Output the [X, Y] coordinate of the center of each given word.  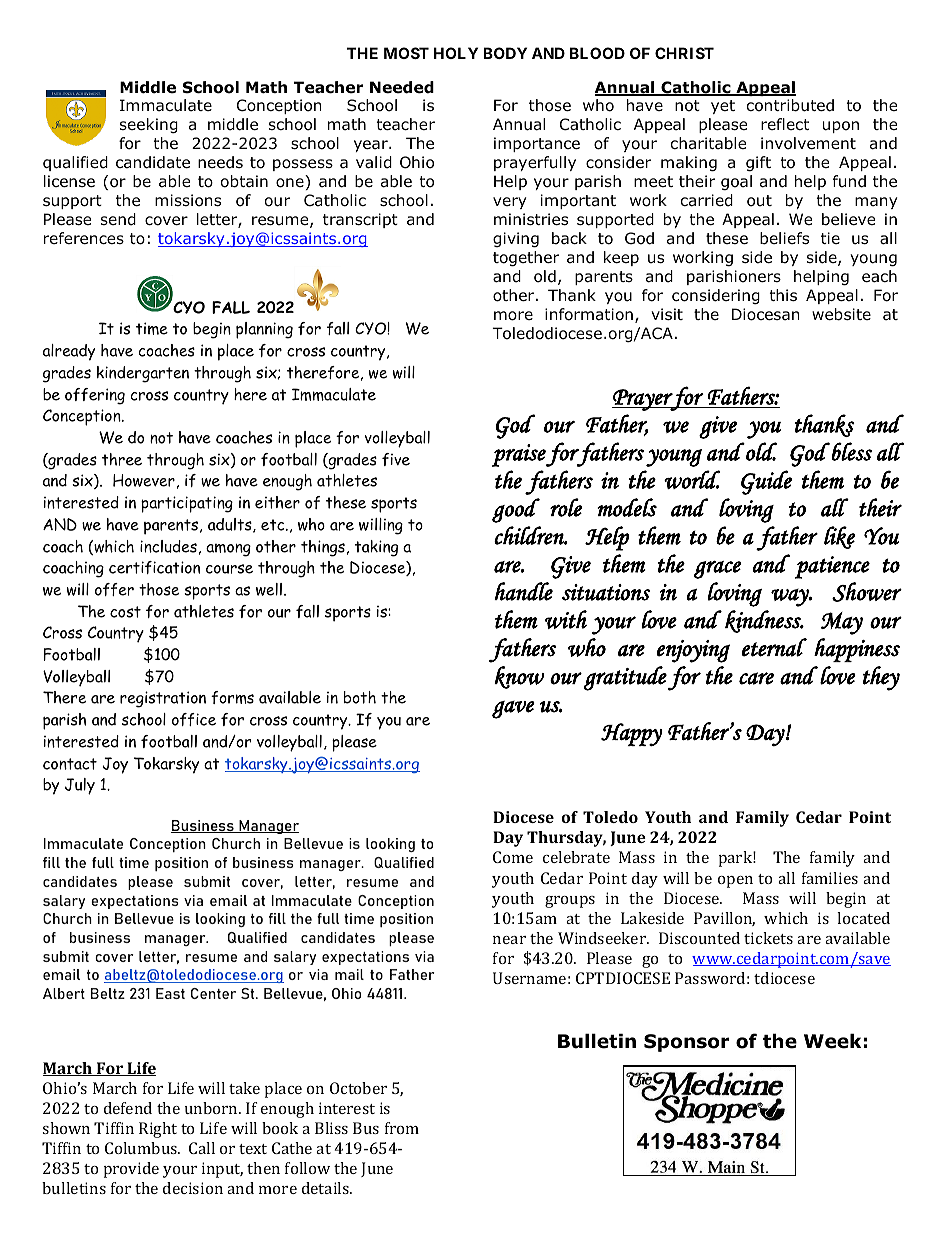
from [402, 1128]
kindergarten [143, 374]
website [841, 314]
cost [125, 612]
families [830, 878]
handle [523, 591]
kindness [764, 621]
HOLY [456, 53]
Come [513, 857]
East [170, 993]
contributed [790, 105]
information [589, 314]
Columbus [142, 1148]
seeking [149, 125]
